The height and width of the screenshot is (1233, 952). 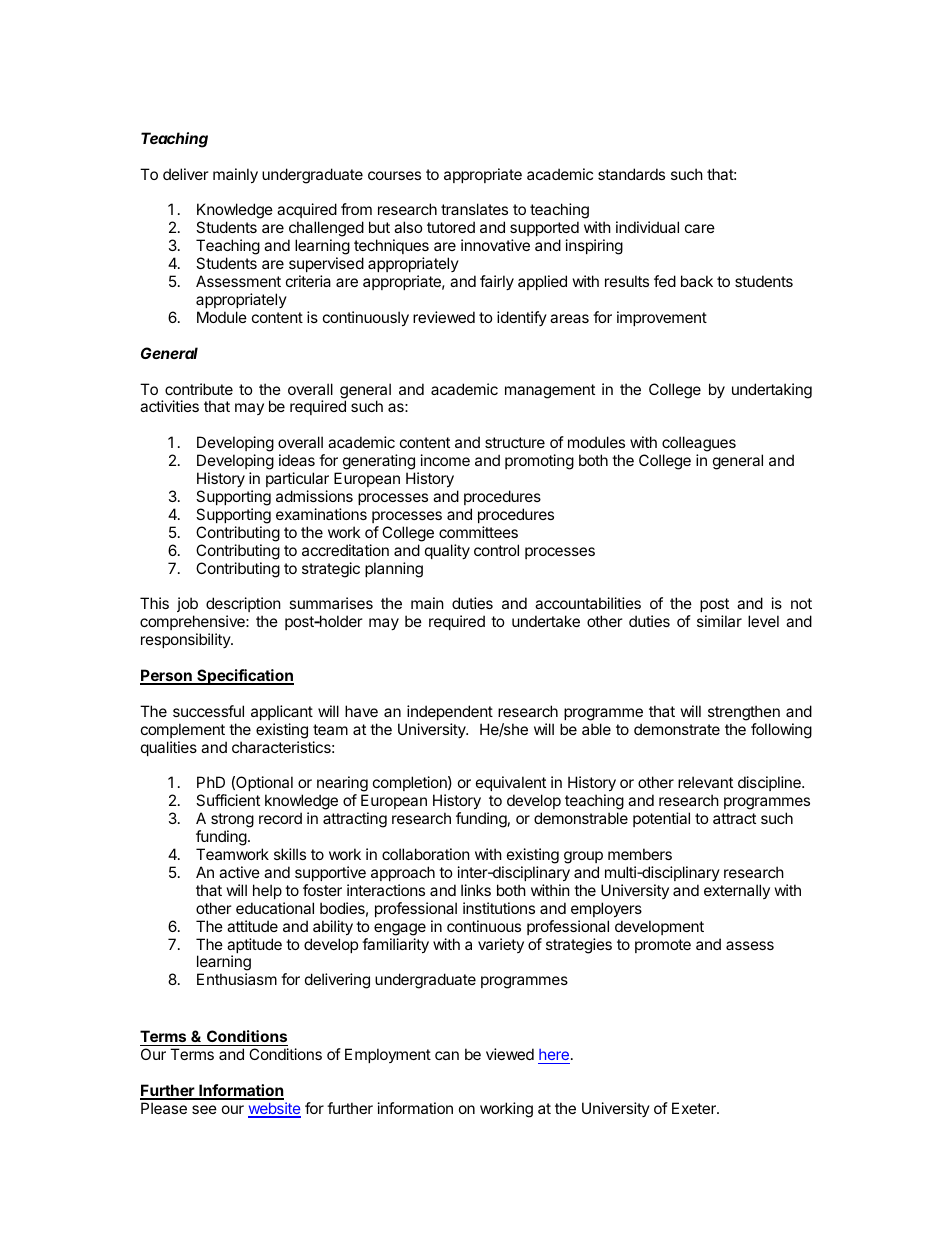 What do you see at coordinates (700, 228) in the screenshot?
I see `care` at bounding box center [700, 228].
